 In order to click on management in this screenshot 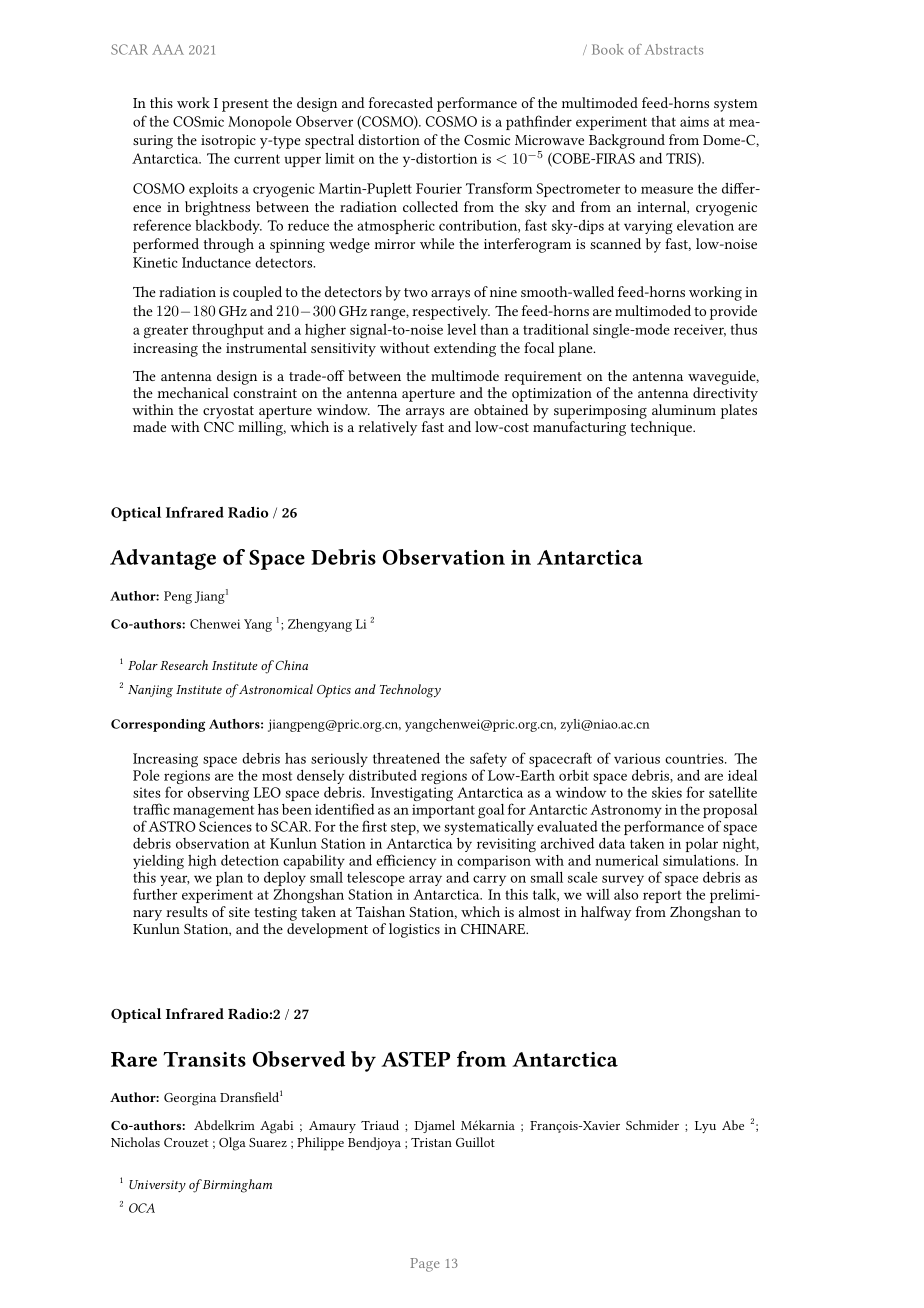, I will do `click(213, 812)`.
